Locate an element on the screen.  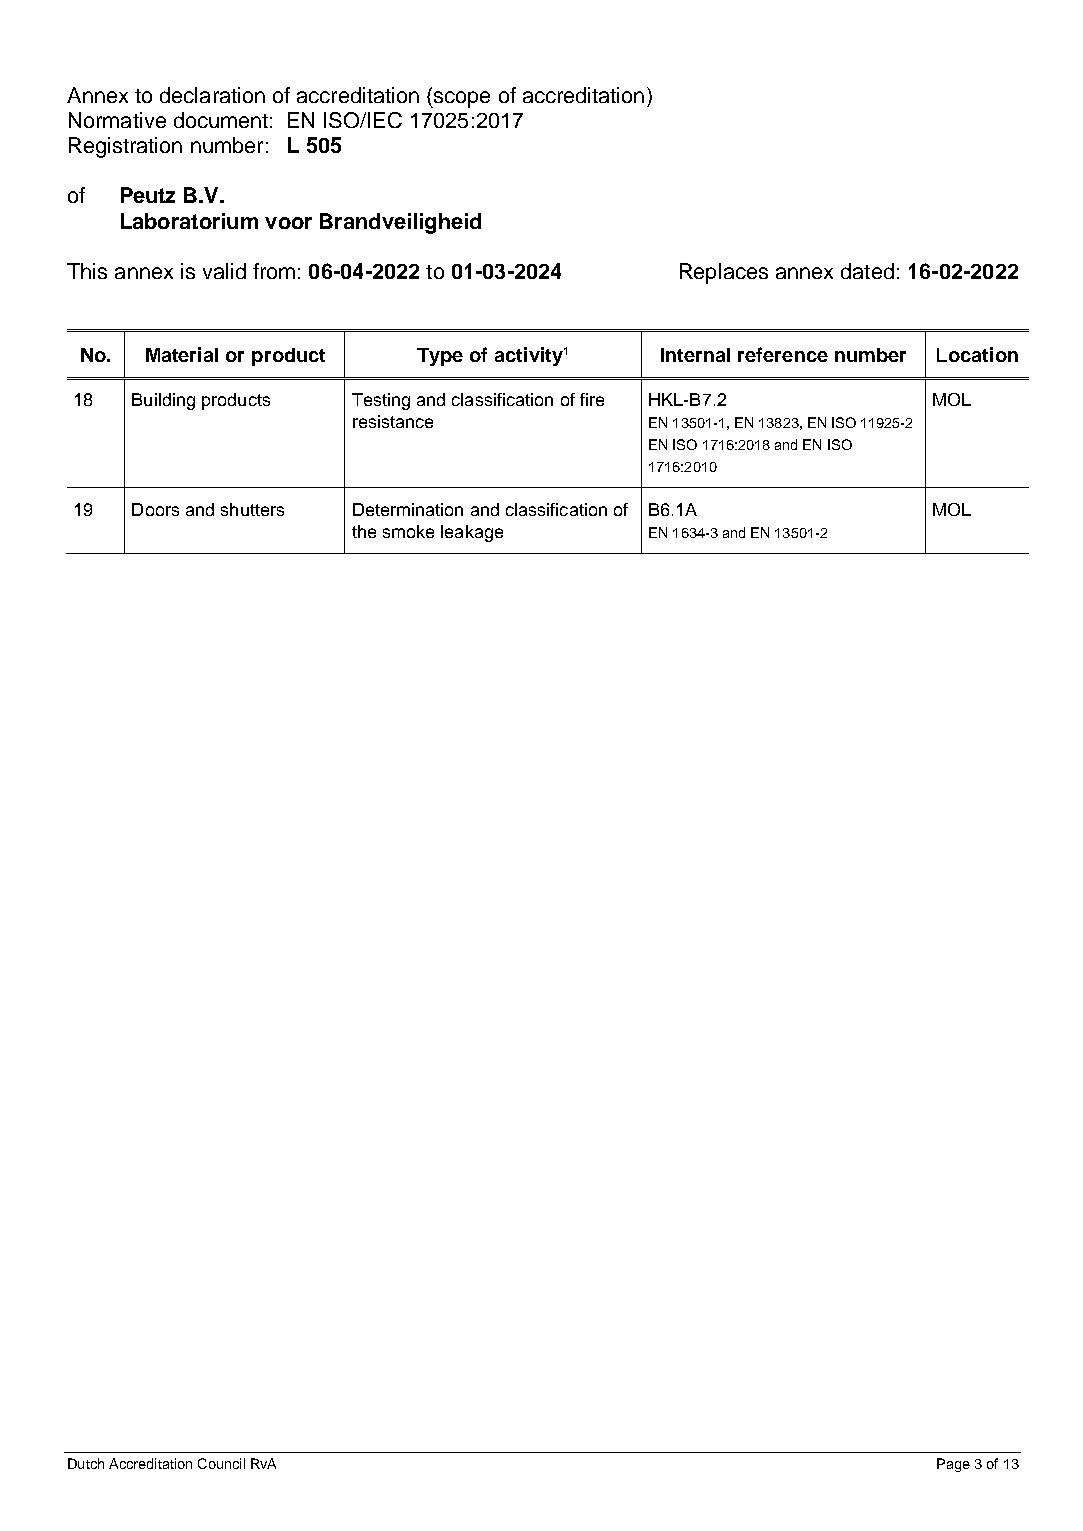
reference is located at coordinates (783, 354).
